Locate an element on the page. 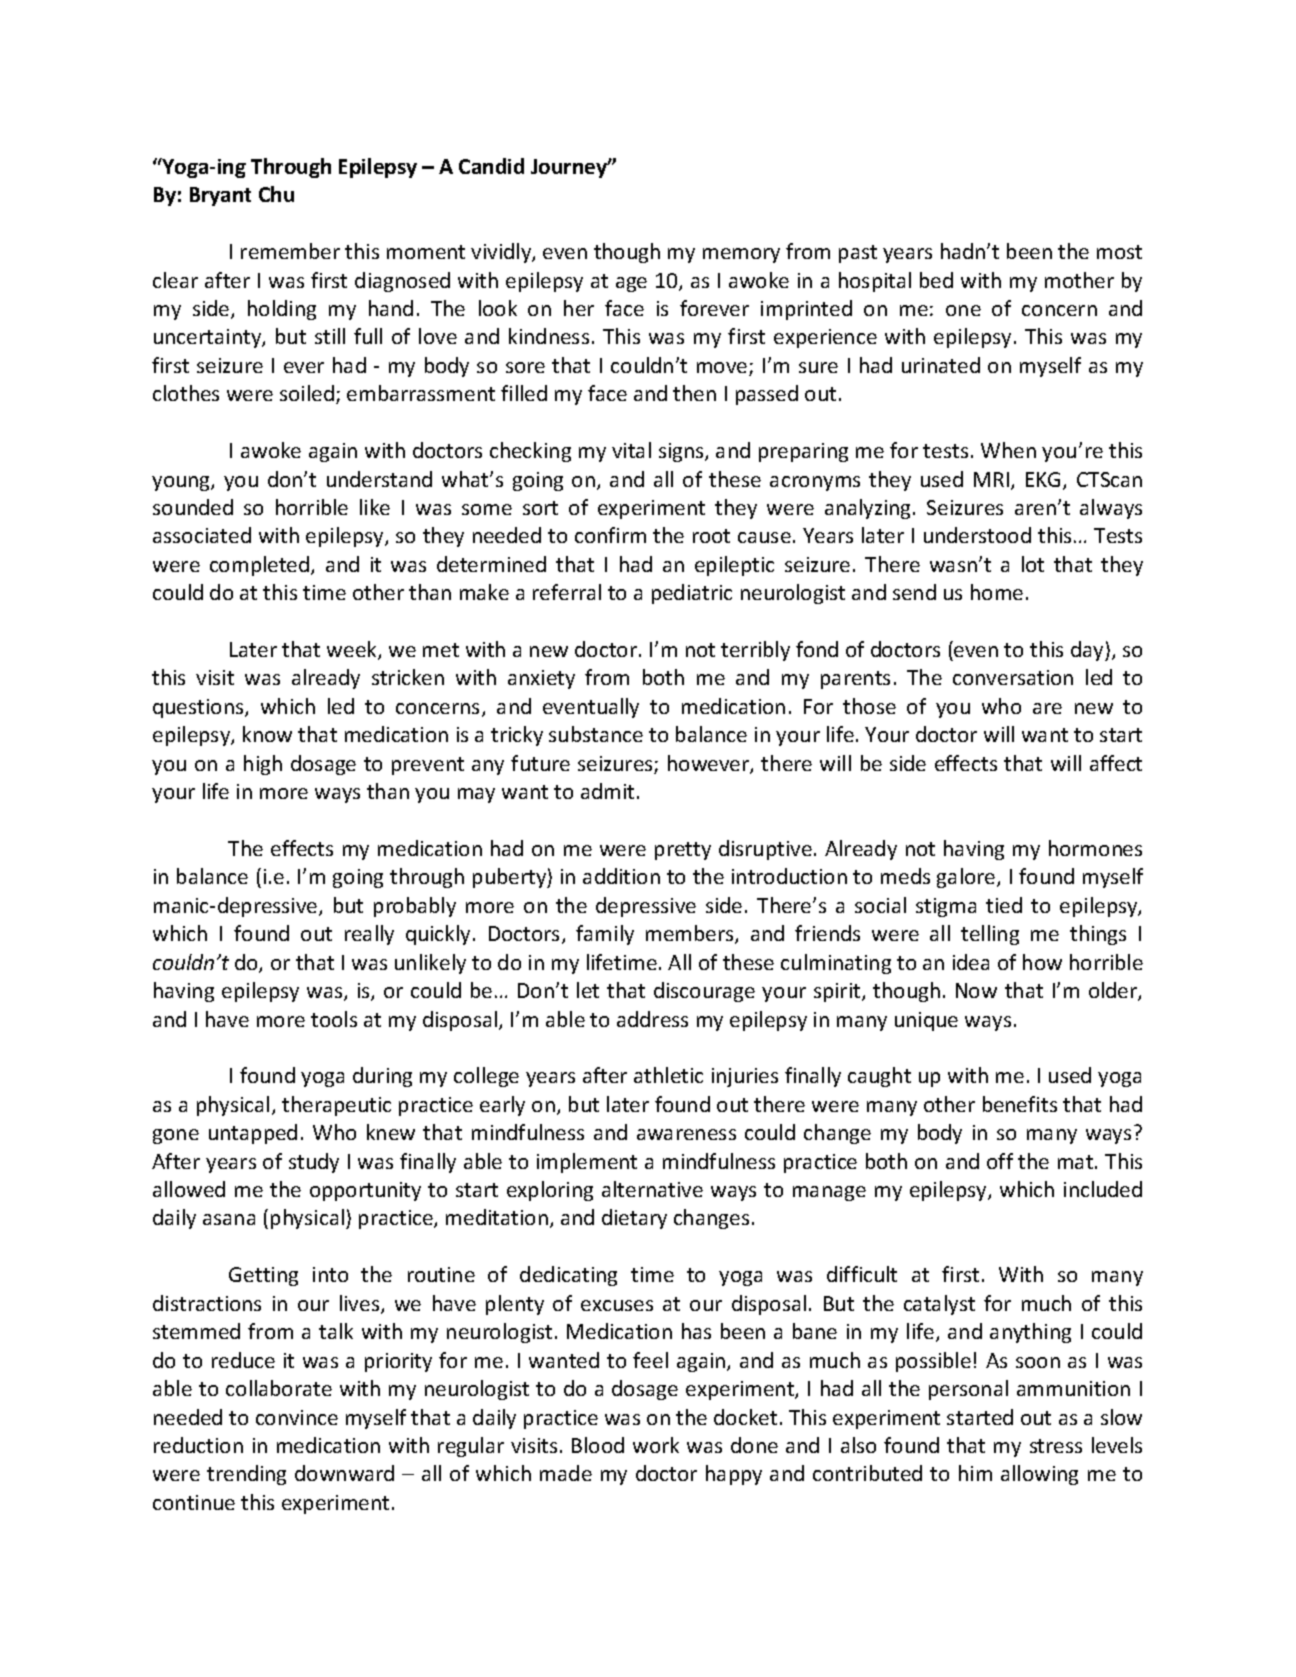  pediatric is located at coordinates (692, 594).
